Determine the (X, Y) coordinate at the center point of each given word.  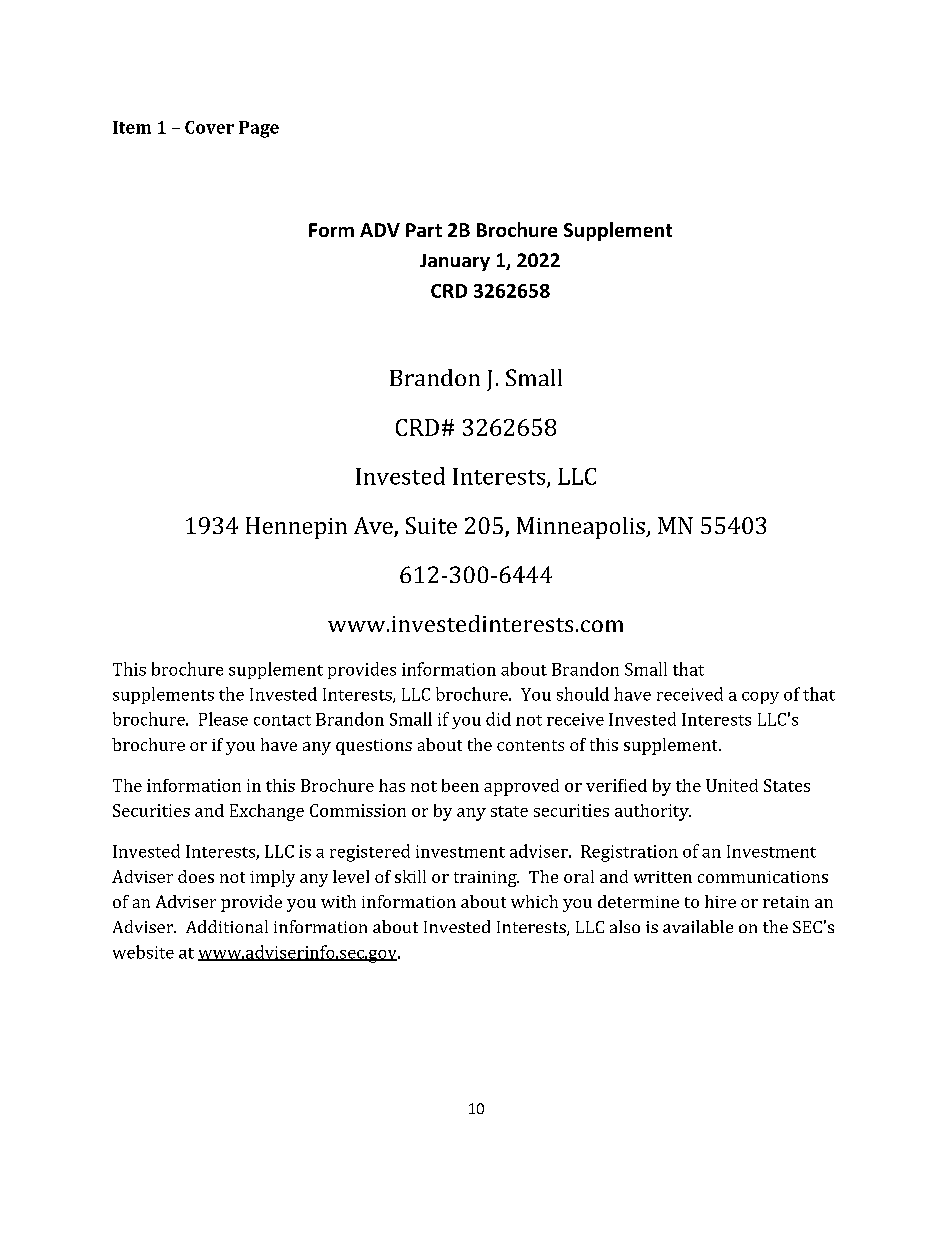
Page (259, 129)
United (732, 785)
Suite (431, 525)
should (583, 694)
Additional (227, 926)
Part (424, 230)
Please (223, 719)
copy (760, 698)
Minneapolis (582, 528)
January (455, 262)
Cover (209, 127)
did (498, 719)
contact (282, 720)
